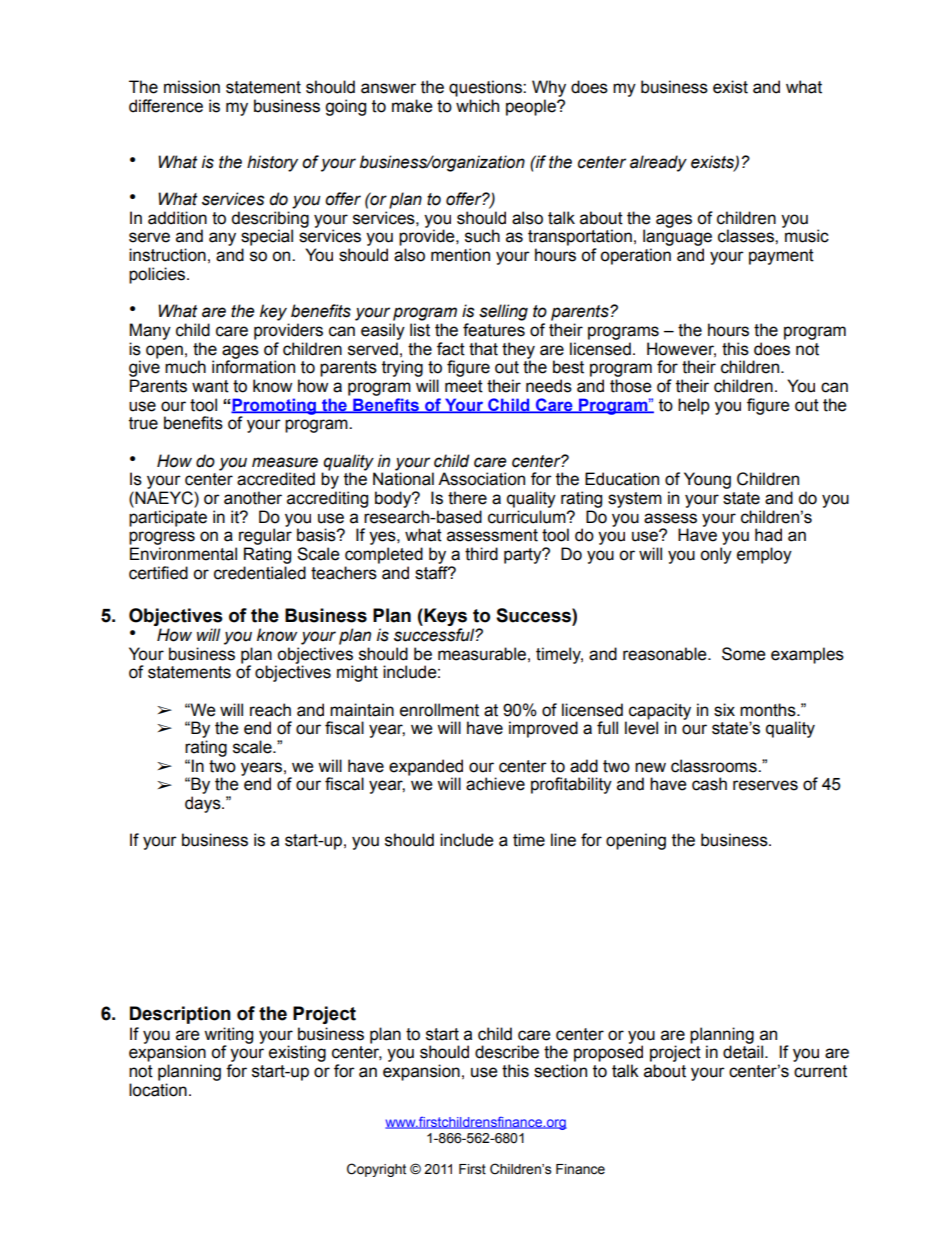  I want to click on Some, so click(744, 654).
